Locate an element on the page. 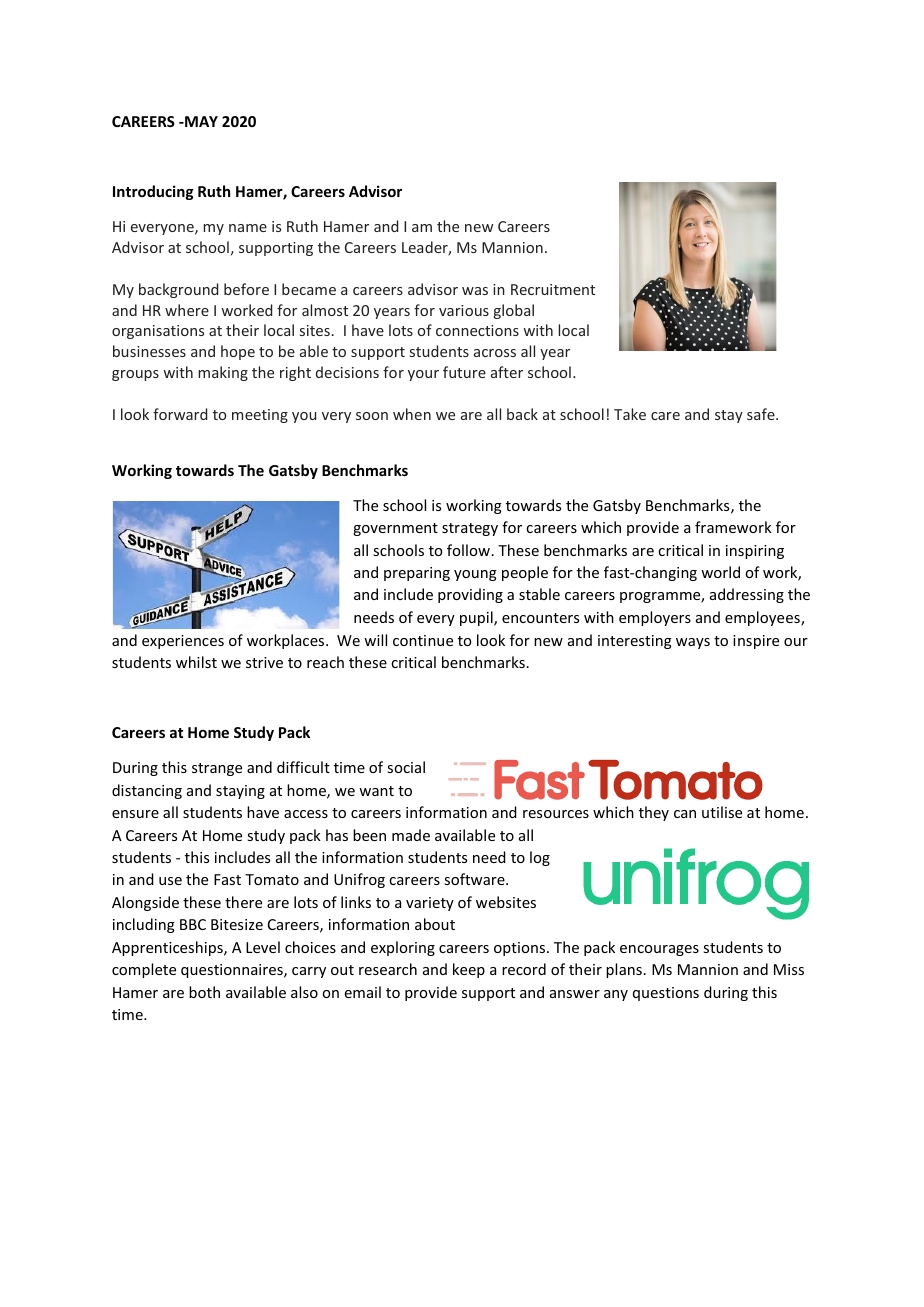 This document has height=1307, width=924. Recruitment is located at coordinates (553, 289).
